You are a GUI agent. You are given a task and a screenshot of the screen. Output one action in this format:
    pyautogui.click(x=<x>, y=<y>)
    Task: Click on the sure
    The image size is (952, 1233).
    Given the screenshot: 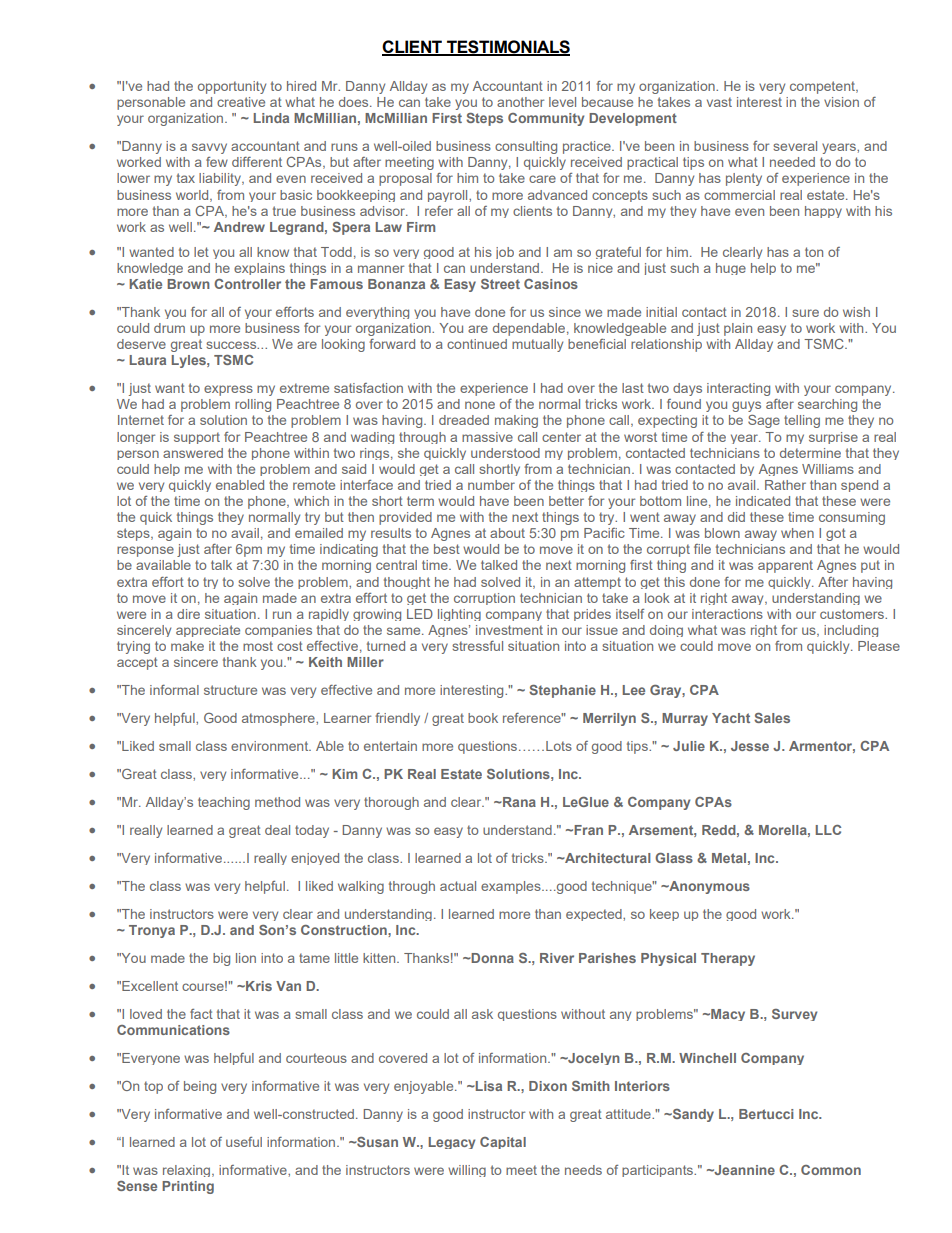 What is the action you would take?
    pyautogui.click(x=805, y=313)
